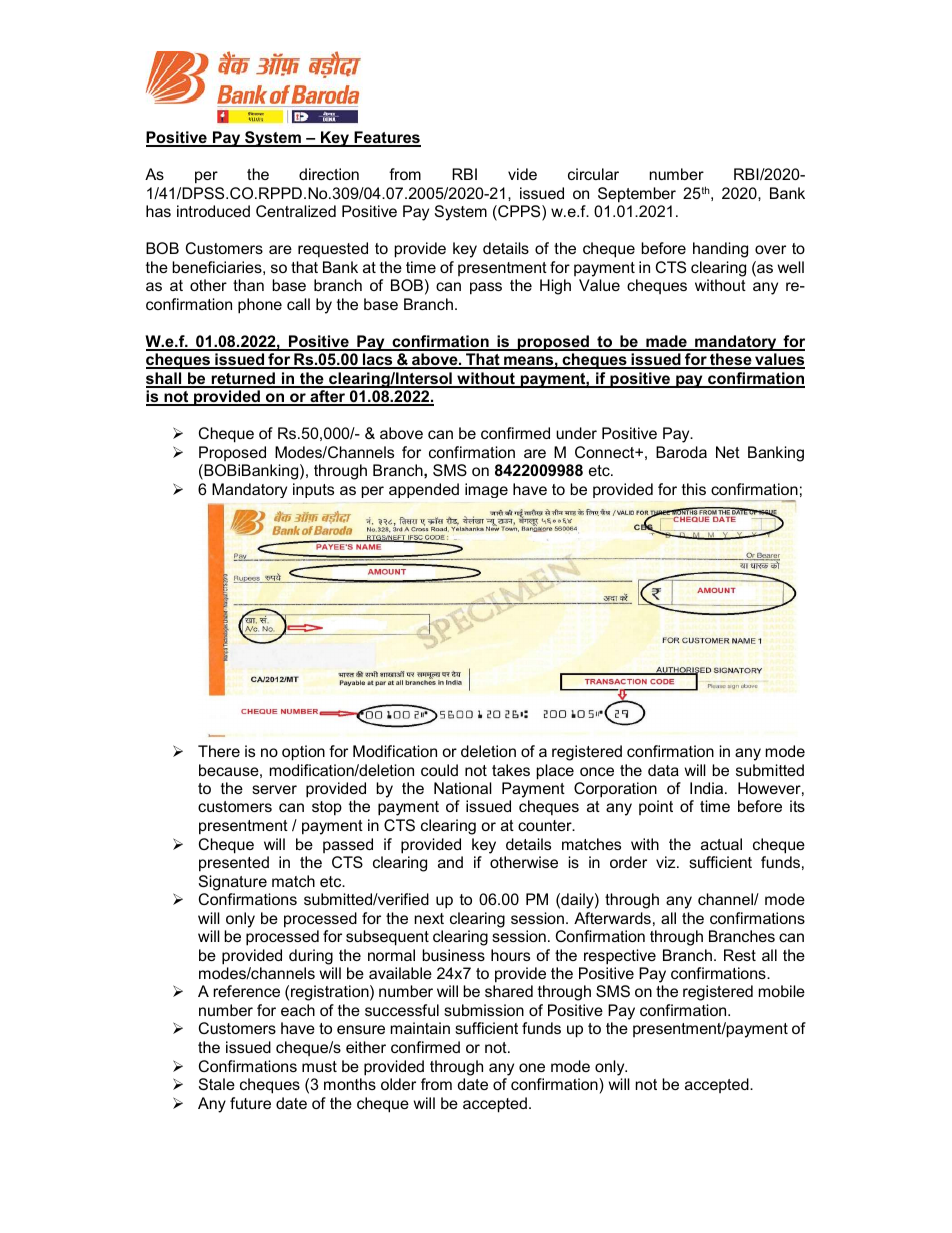 This page has width=952, height=1233. What do you see at coordinates (486, 490) in the page?
I see `image` at bounding box center [486, 490].
